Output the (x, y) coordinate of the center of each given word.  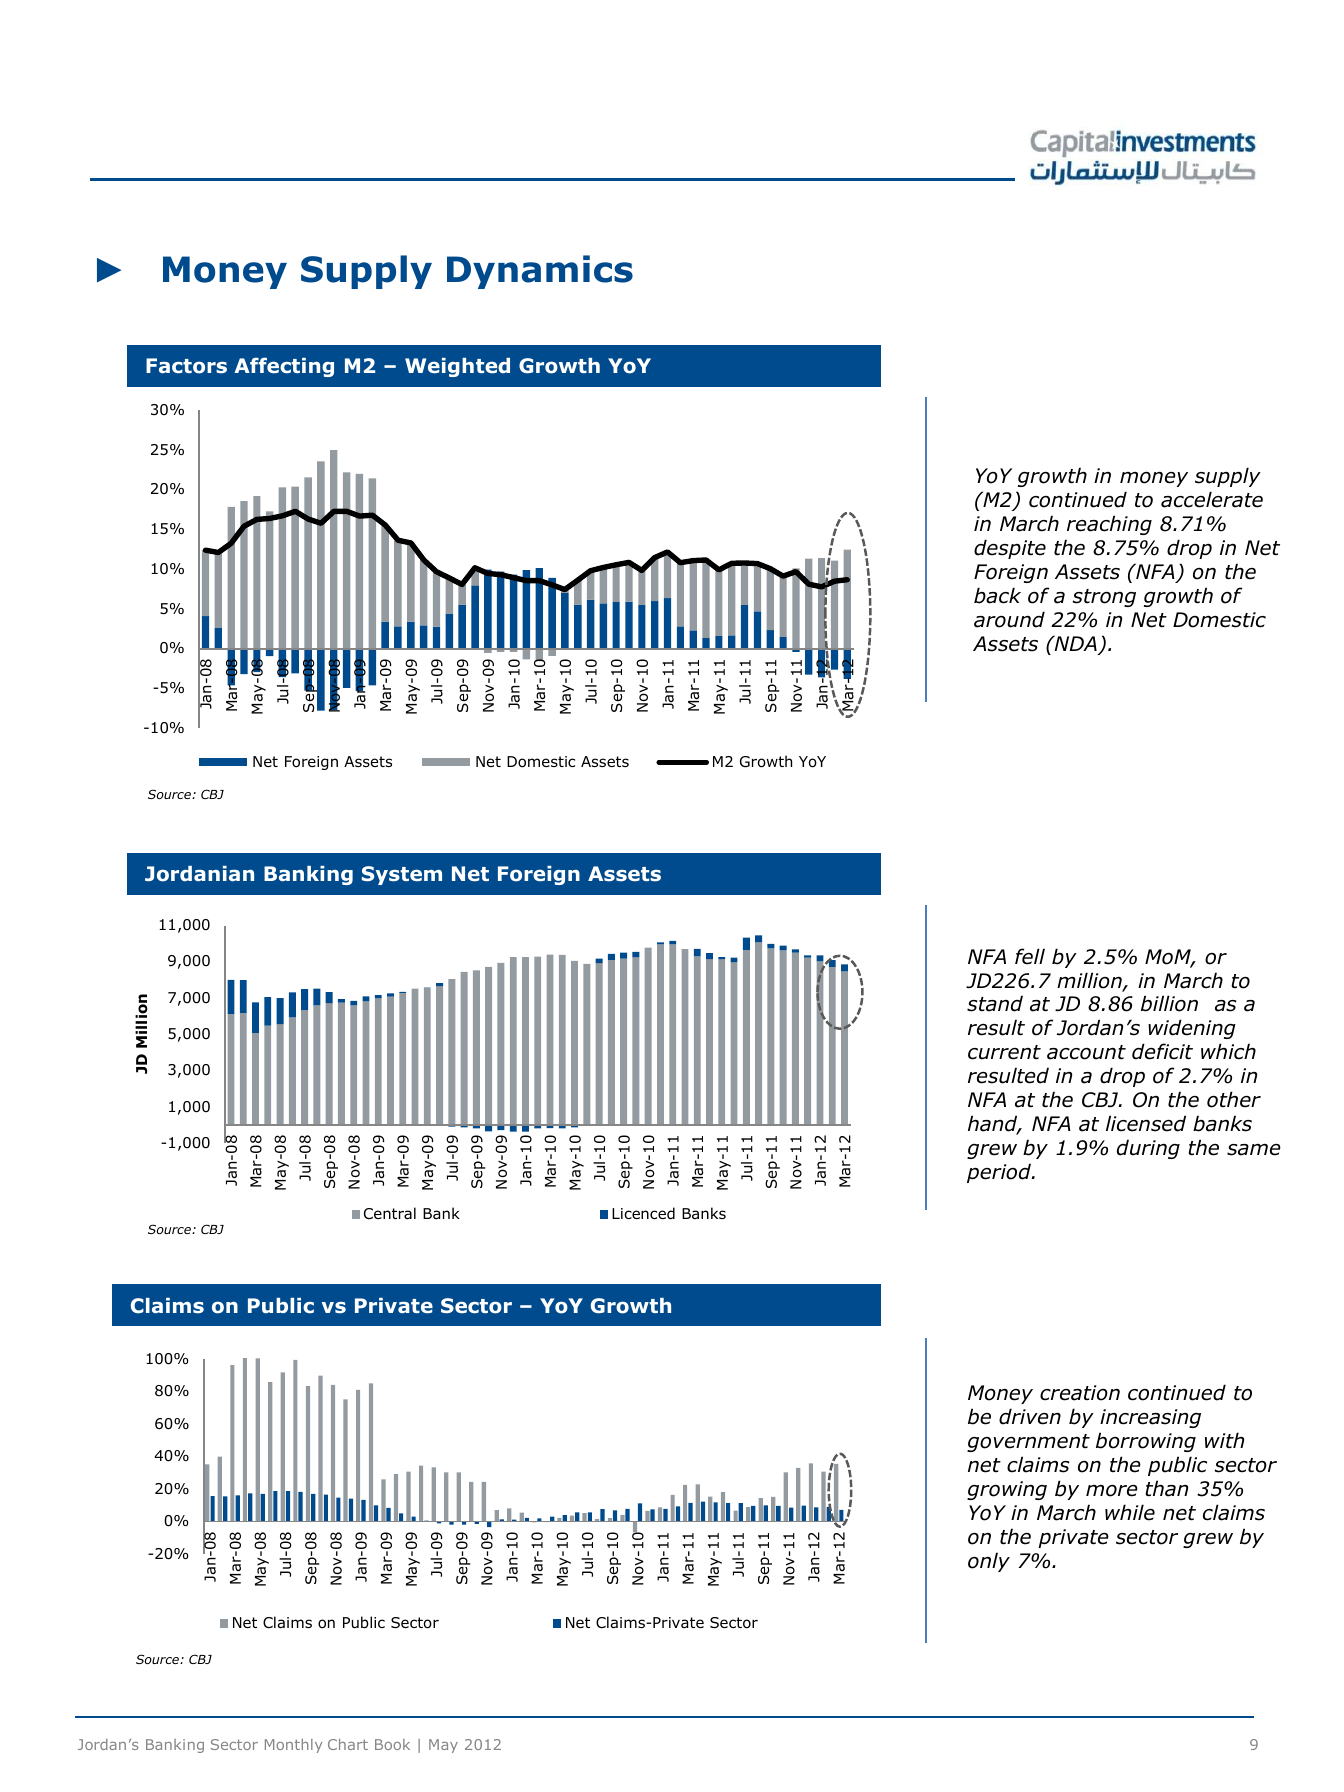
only (989, 1562)
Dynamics (540, 272)
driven (1030, 1416)
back (997, 595)
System (402, 875)
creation (1080, 1393)
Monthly (293, 1746)
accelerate (1212, 499)
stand (995, 1003)
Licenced (643, 1213)
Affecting (284, 367)
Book (392, 1744)
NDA (1075, 644)
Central (390, 1213)
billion (1169, 1003)
